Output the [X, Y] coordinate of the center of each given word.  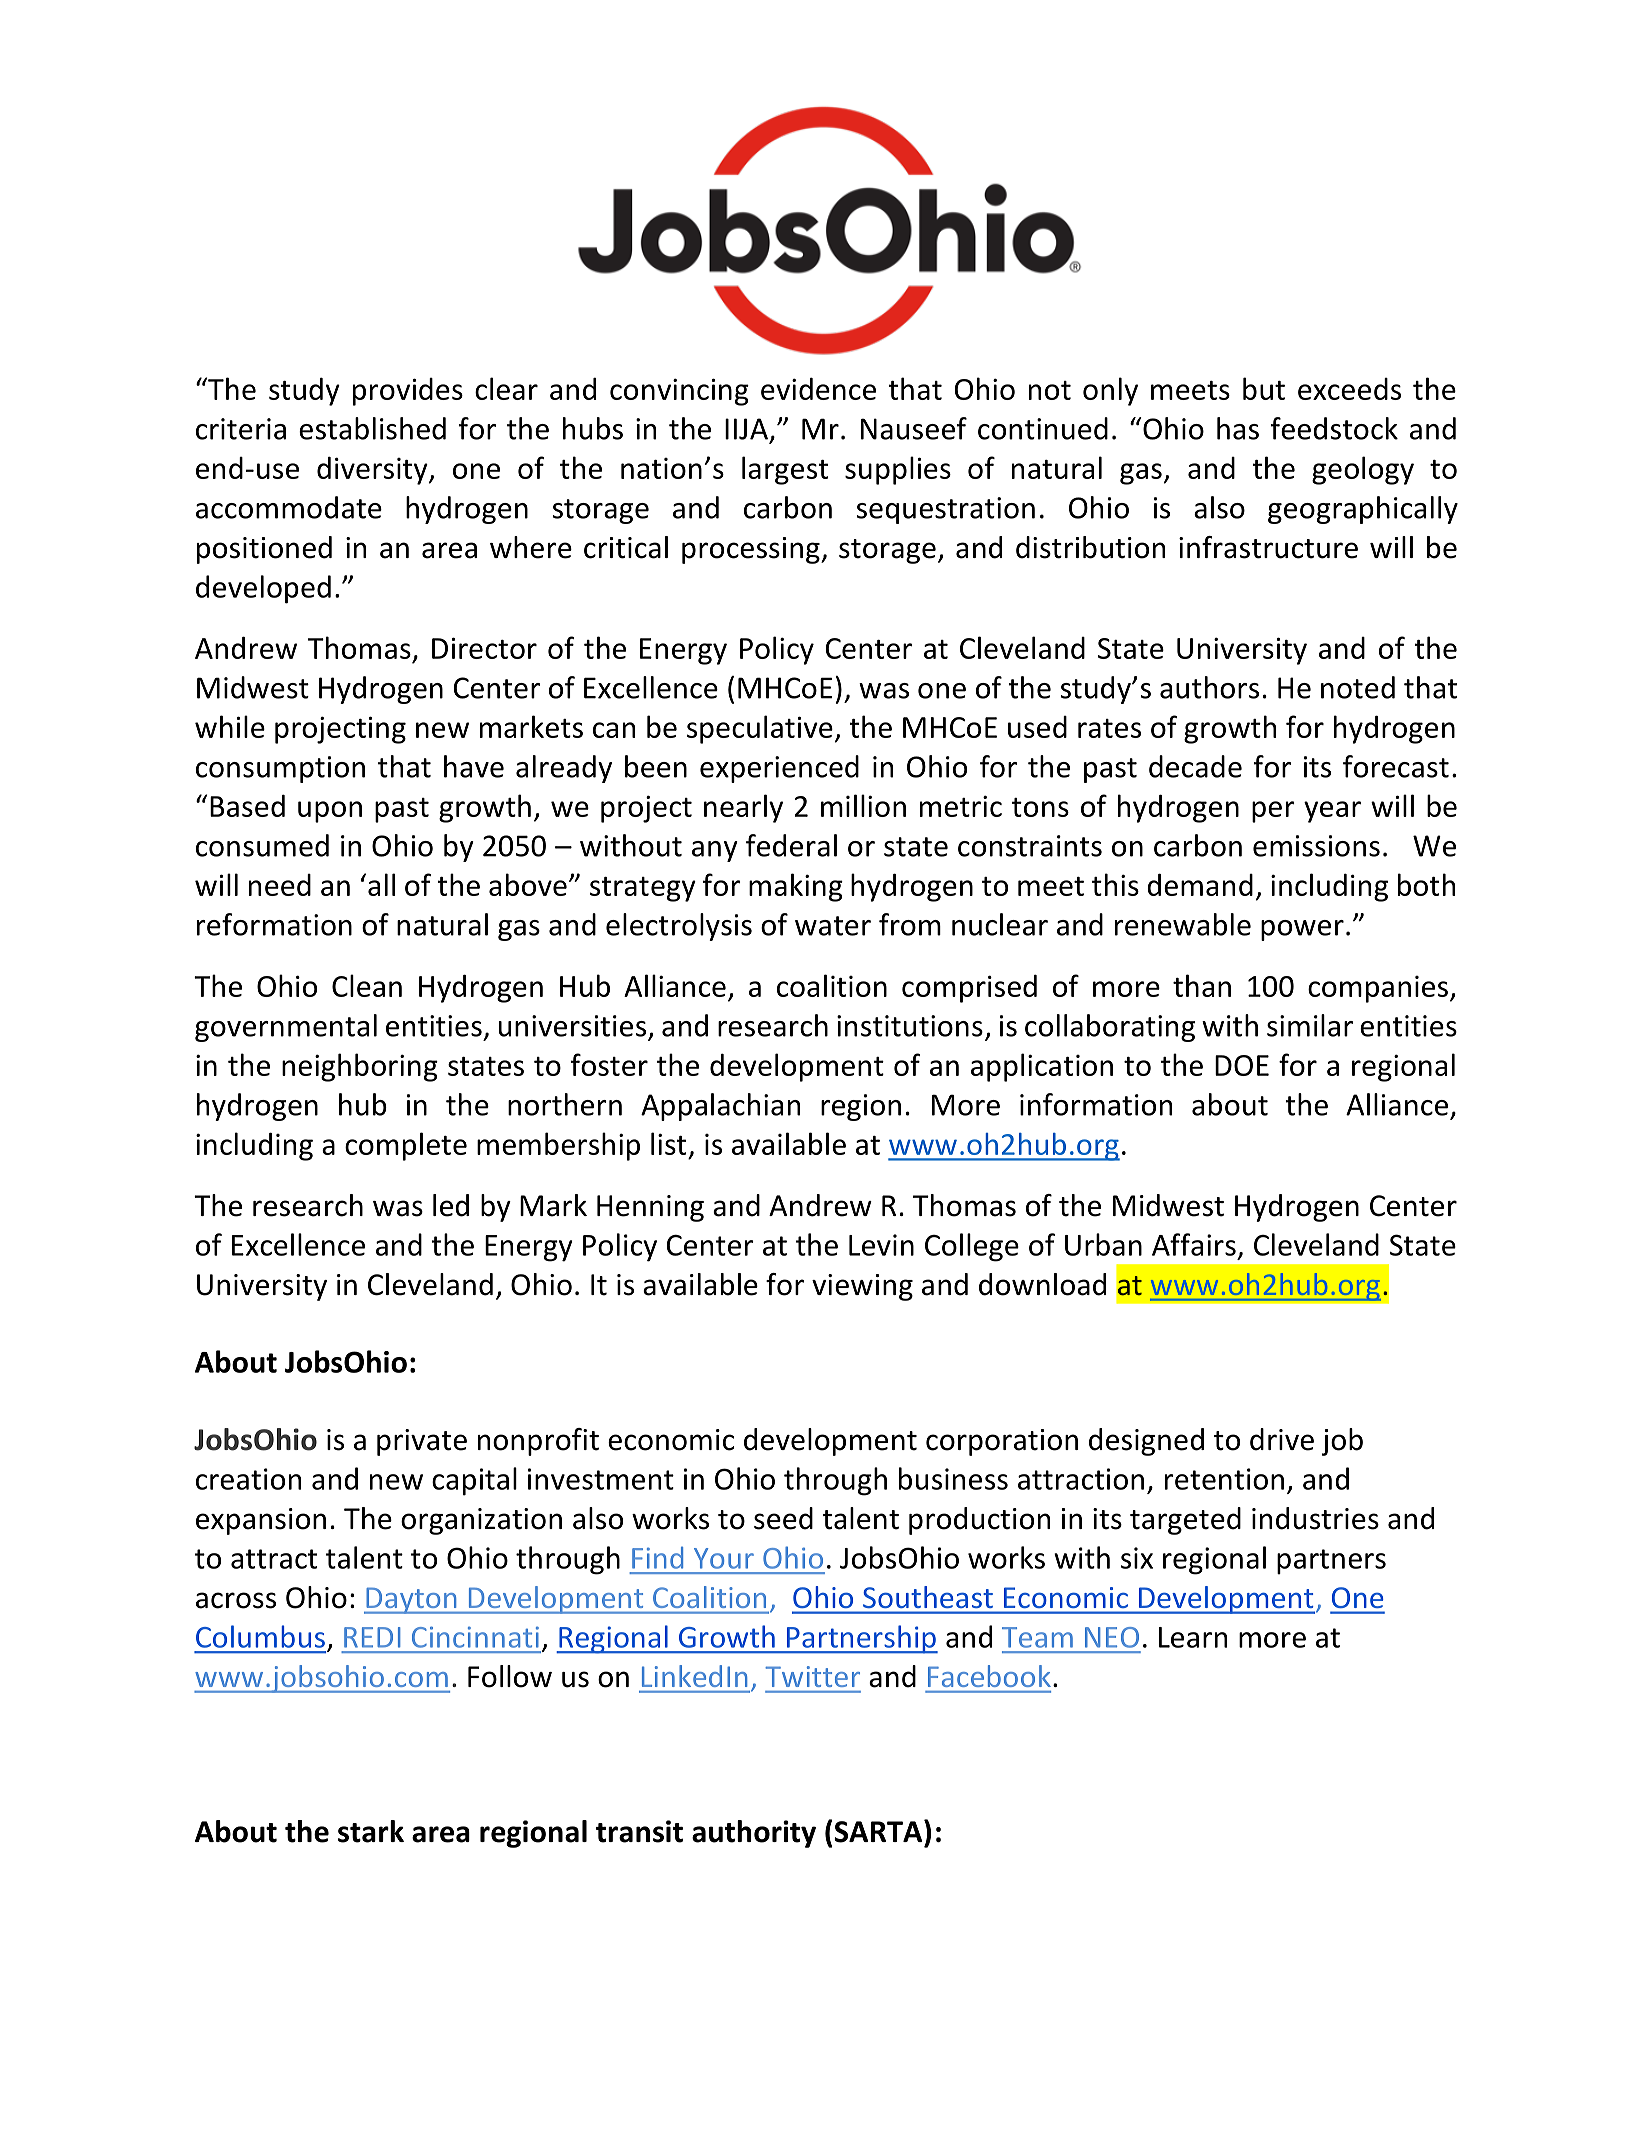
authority [754, 1834]
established [372, 428]
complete [406, 1146]
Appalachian [720, 1107]
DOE [1242, 1065]
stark [371, 1831]
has [1238, 428]
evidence [818, 388]
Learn [1193, 1637]
